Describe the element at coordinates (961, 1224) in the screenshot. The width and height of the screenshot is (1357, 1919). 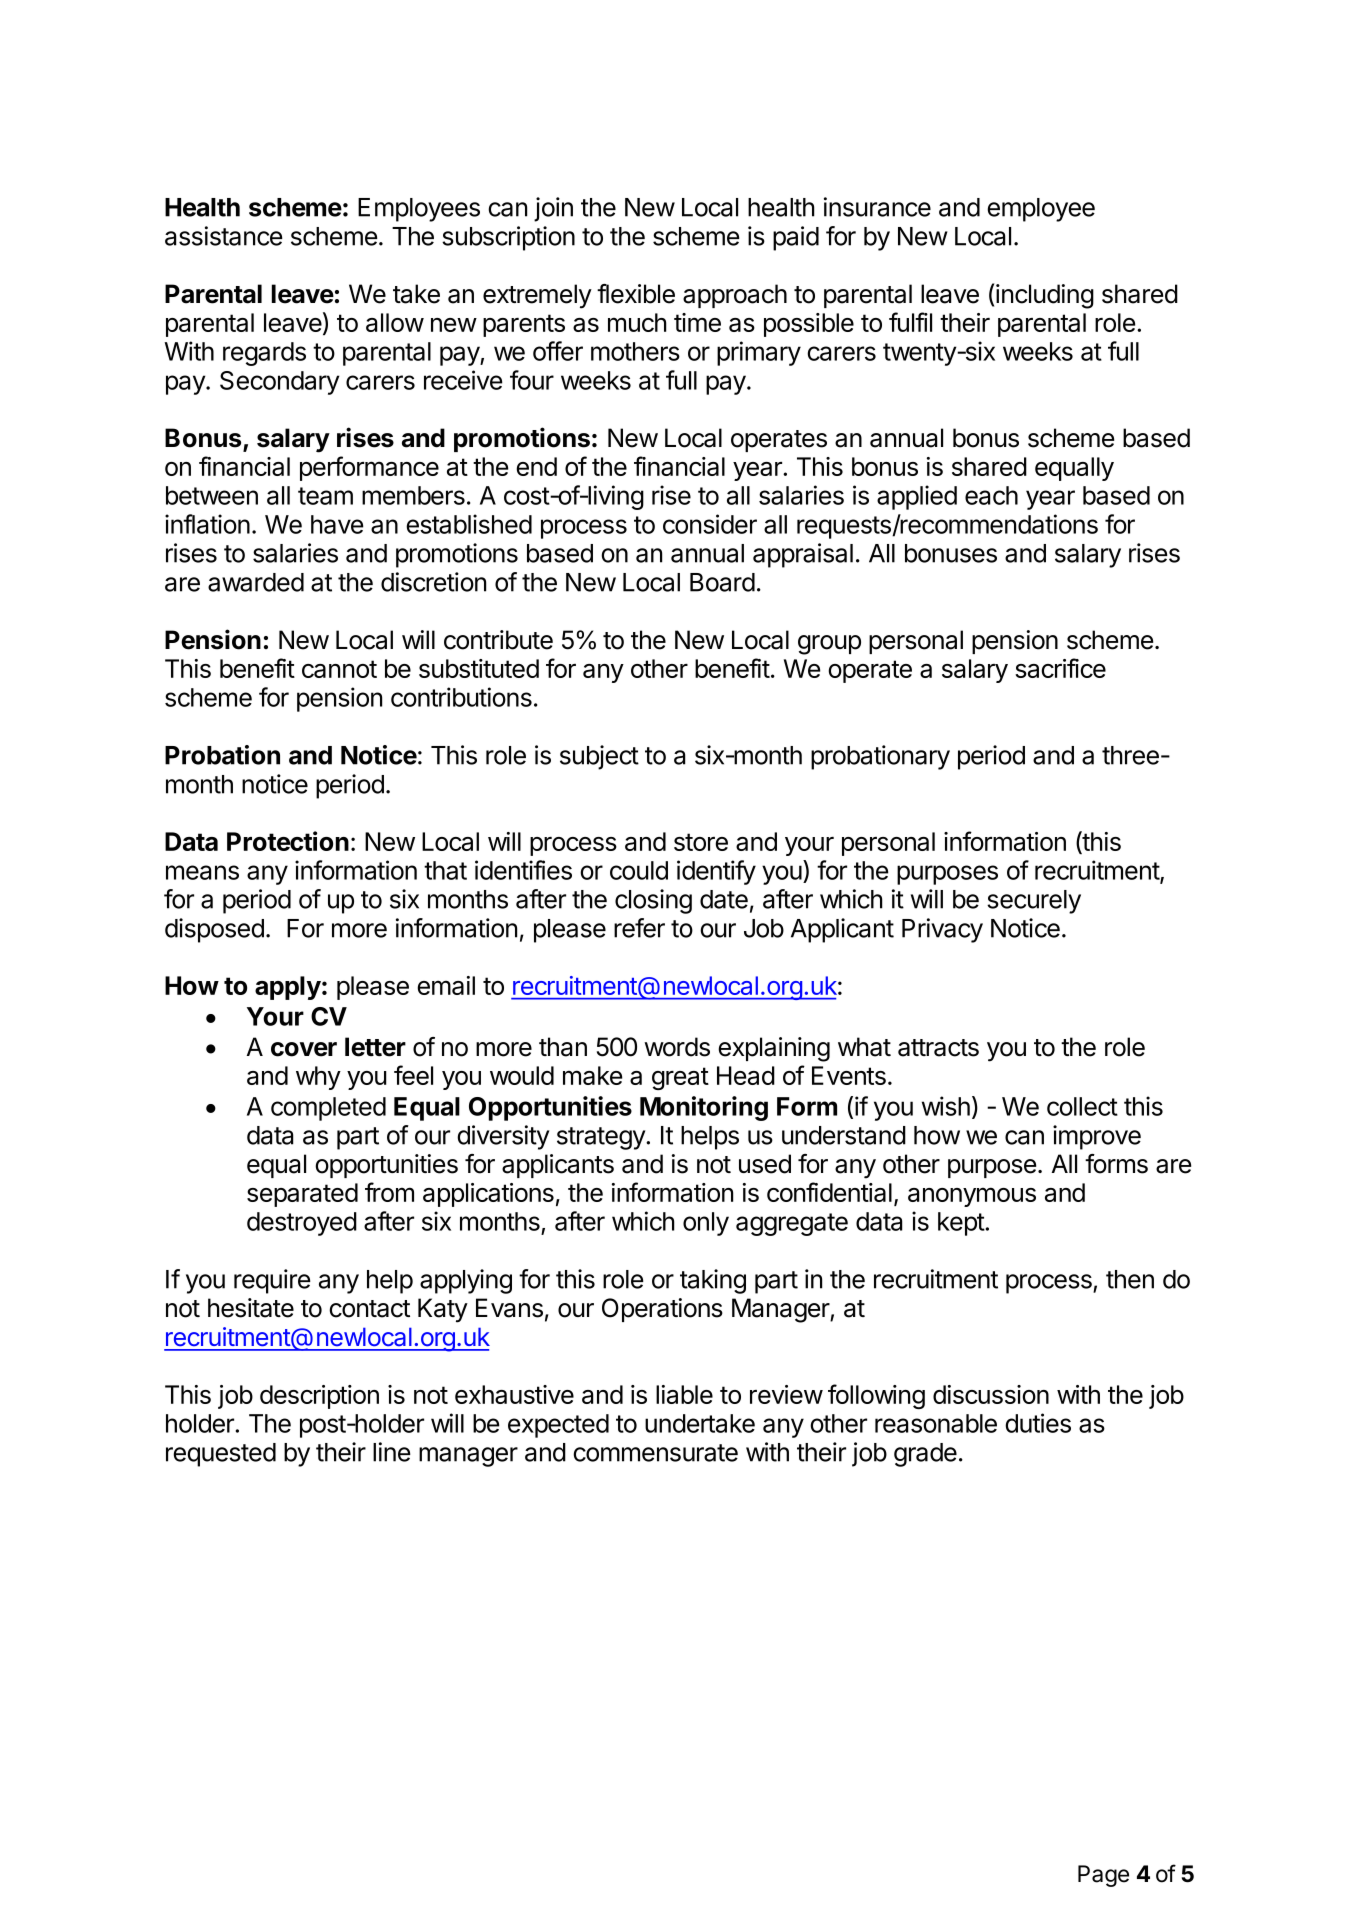
I see `kept` at that location.
